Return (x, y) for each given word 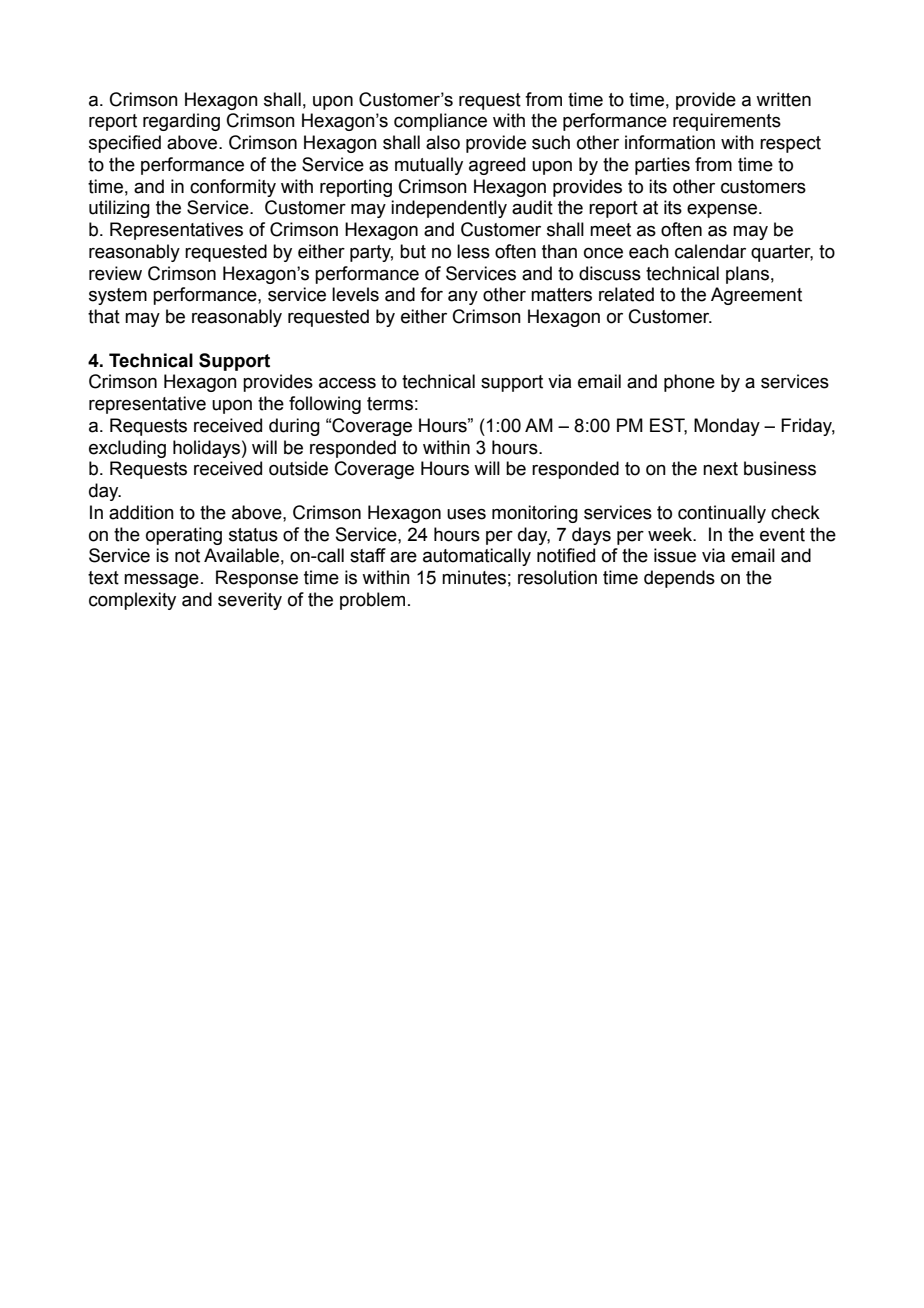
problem (372, 601)
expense (722, 211)
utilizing (119, 209)
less (473, 251)
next (720, 469)
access (347, 383)
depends (679, 579)
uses (466, 514)
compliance (440, 122)
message (161, 581)
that (104, 316)
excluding (127, 449)
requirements (727, 122)
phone (689, 383)
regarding (181, 122)
